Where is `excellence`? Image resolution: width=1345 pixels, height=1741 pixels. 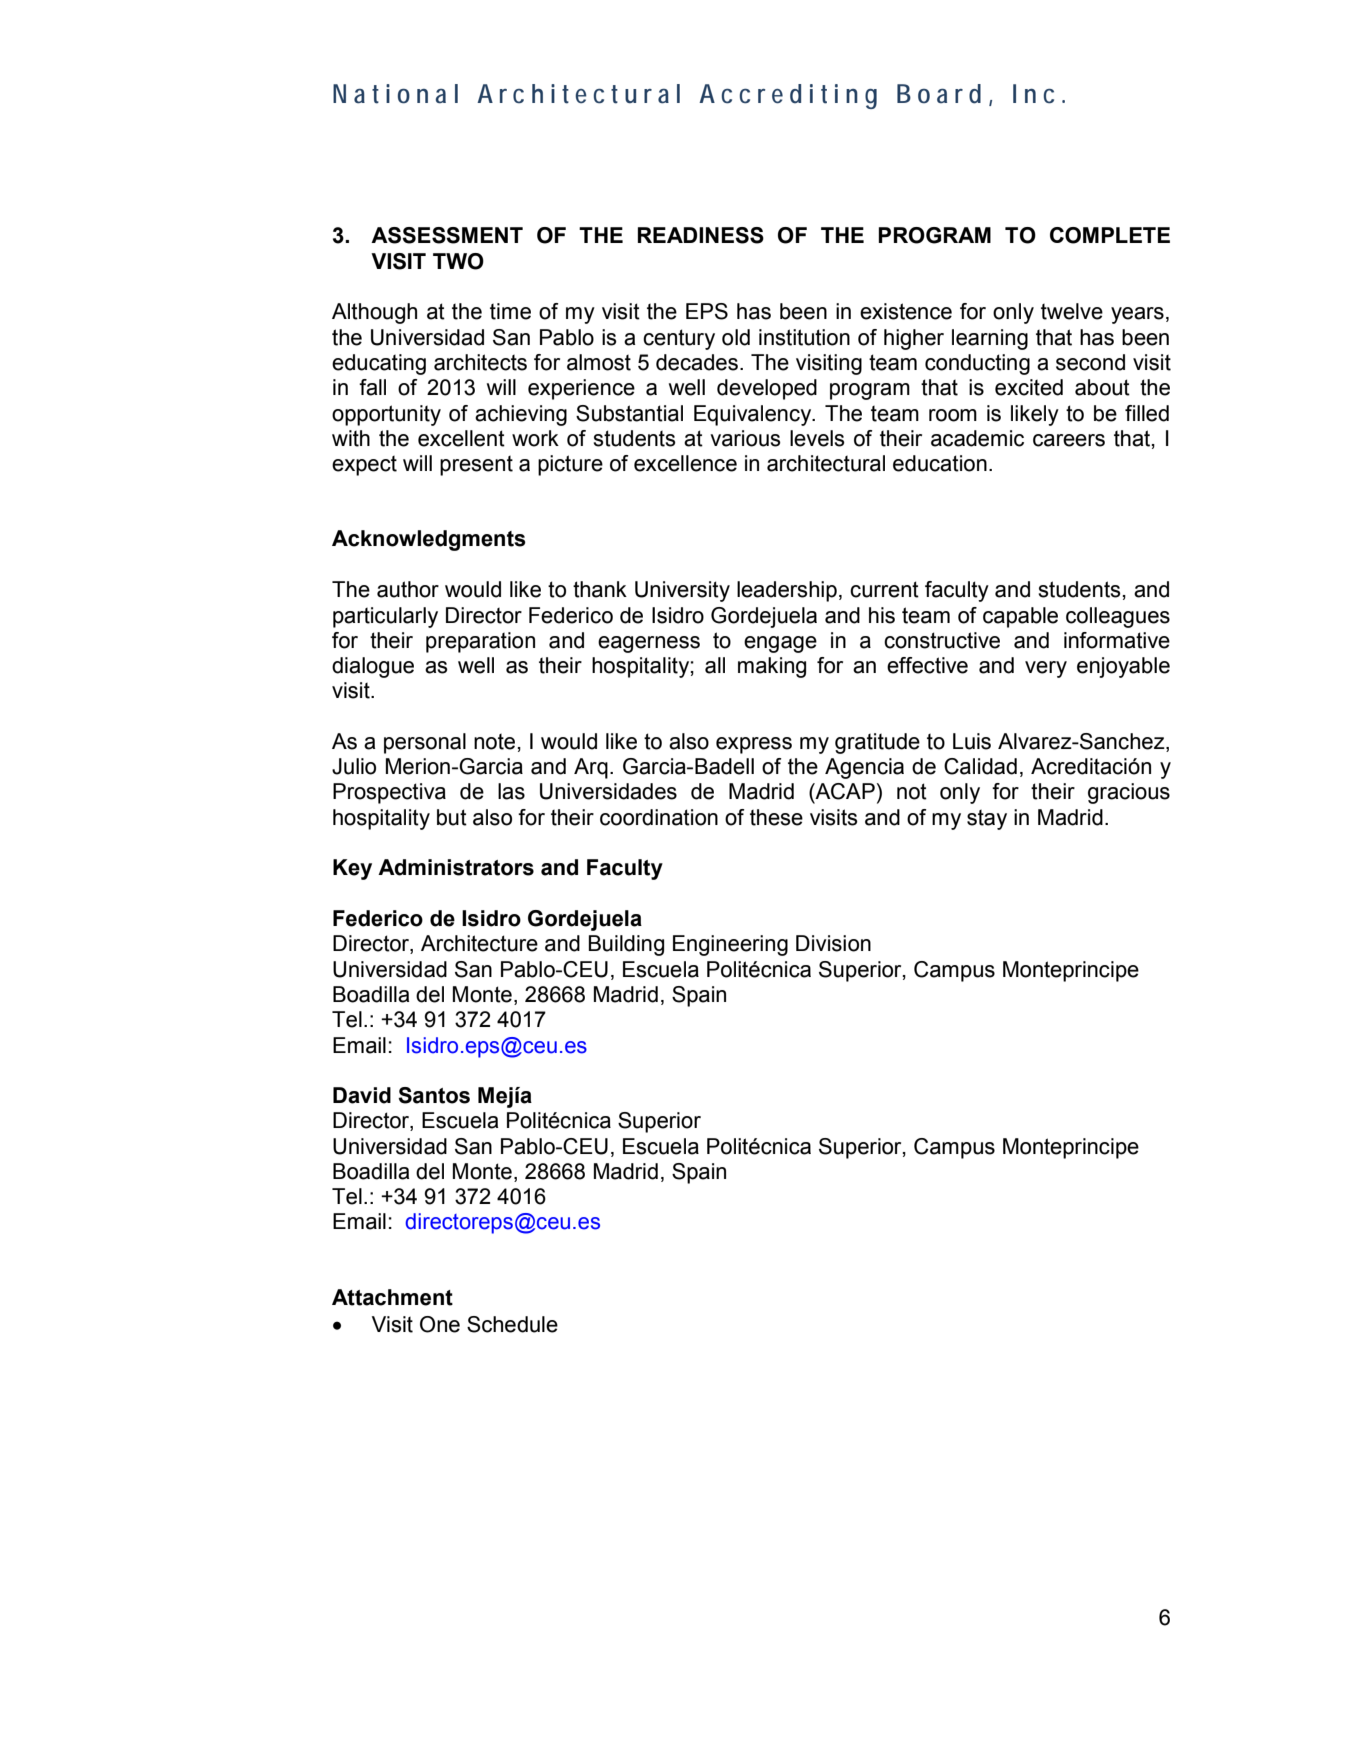
excellence is located at coordinates (685, 463).
